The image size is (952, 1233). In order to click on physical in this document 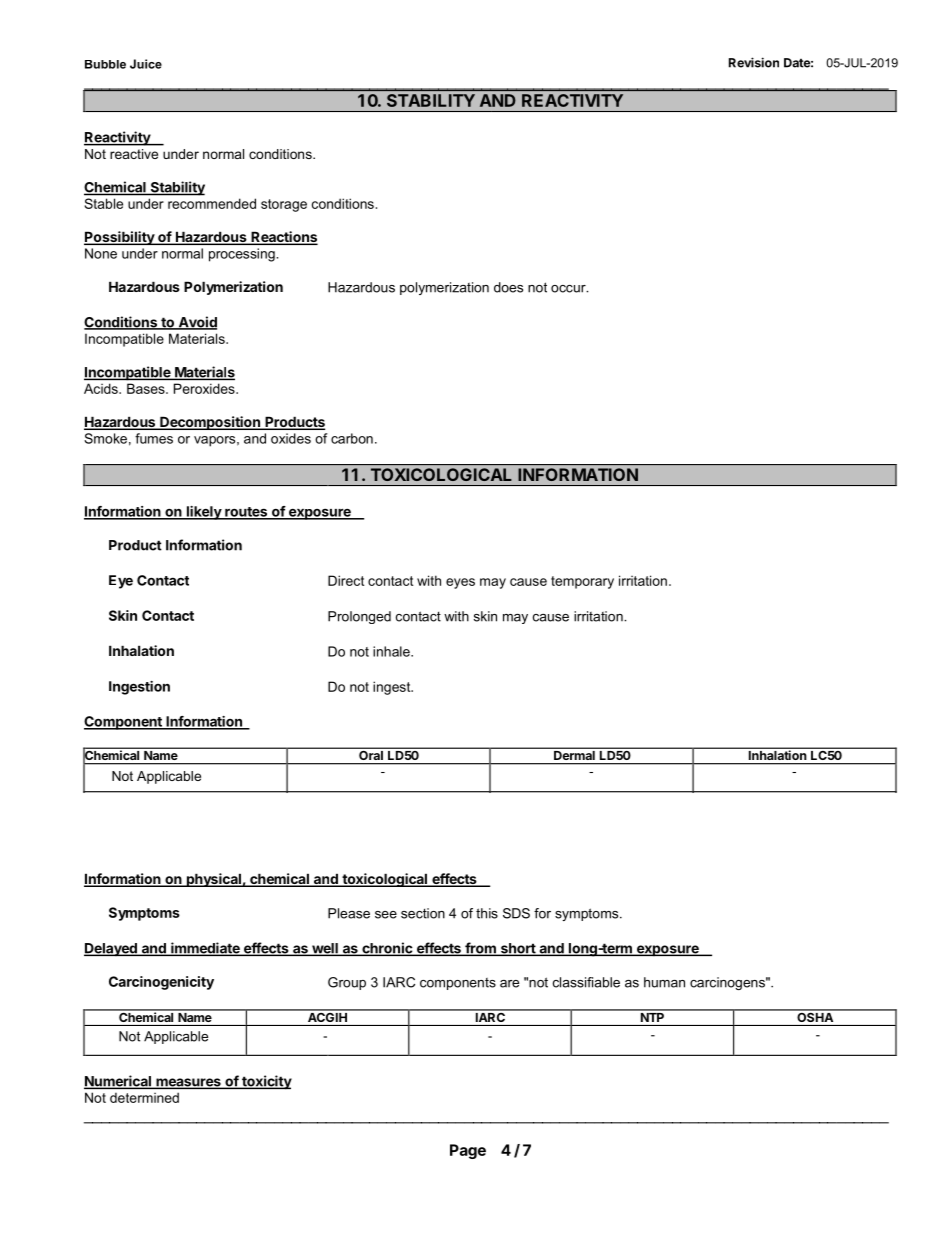, I will do `click(214, 880)`.
